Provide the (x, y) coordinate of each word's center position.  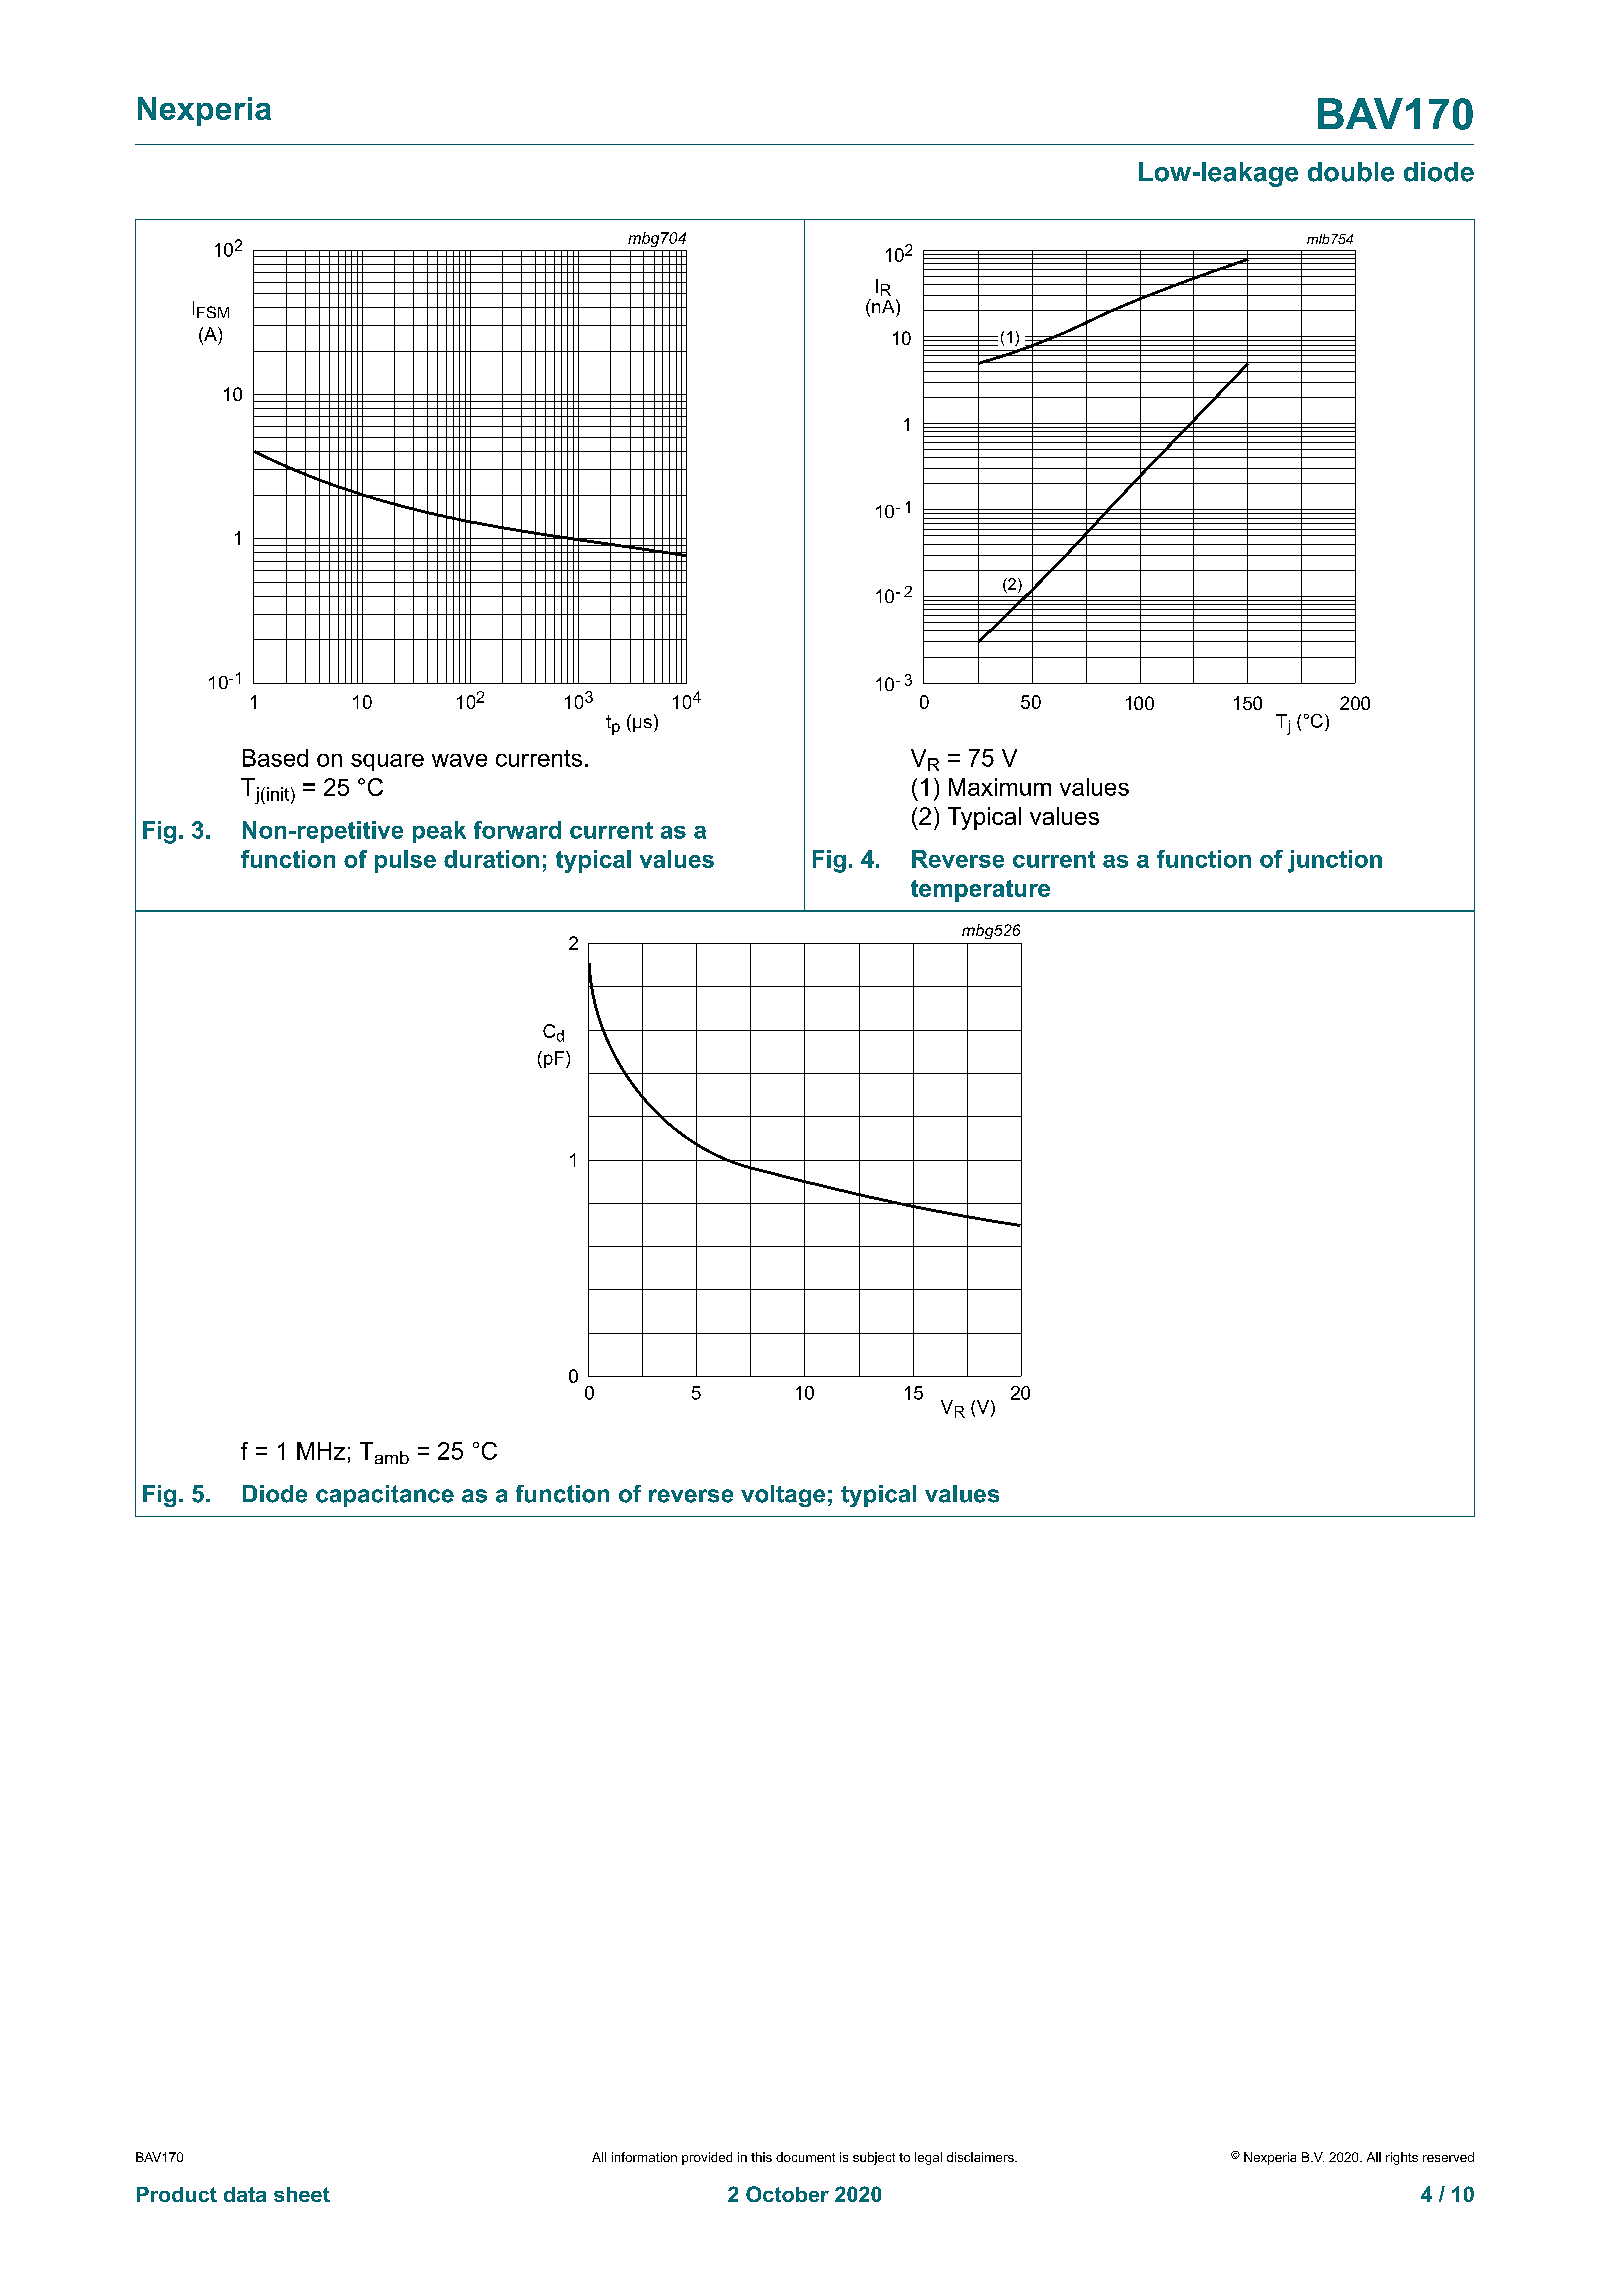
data (245, 2194)
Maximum (1000, 787)
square (387, 762)
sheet (302, 2194)
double (1351, 172)
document (805, 2157)
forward (517, 830)
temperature (980, 891)
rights (1402, 2158)
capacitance (385, 1496)
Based (275, 758)
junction (1335, 861)
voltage (783, 1496)
